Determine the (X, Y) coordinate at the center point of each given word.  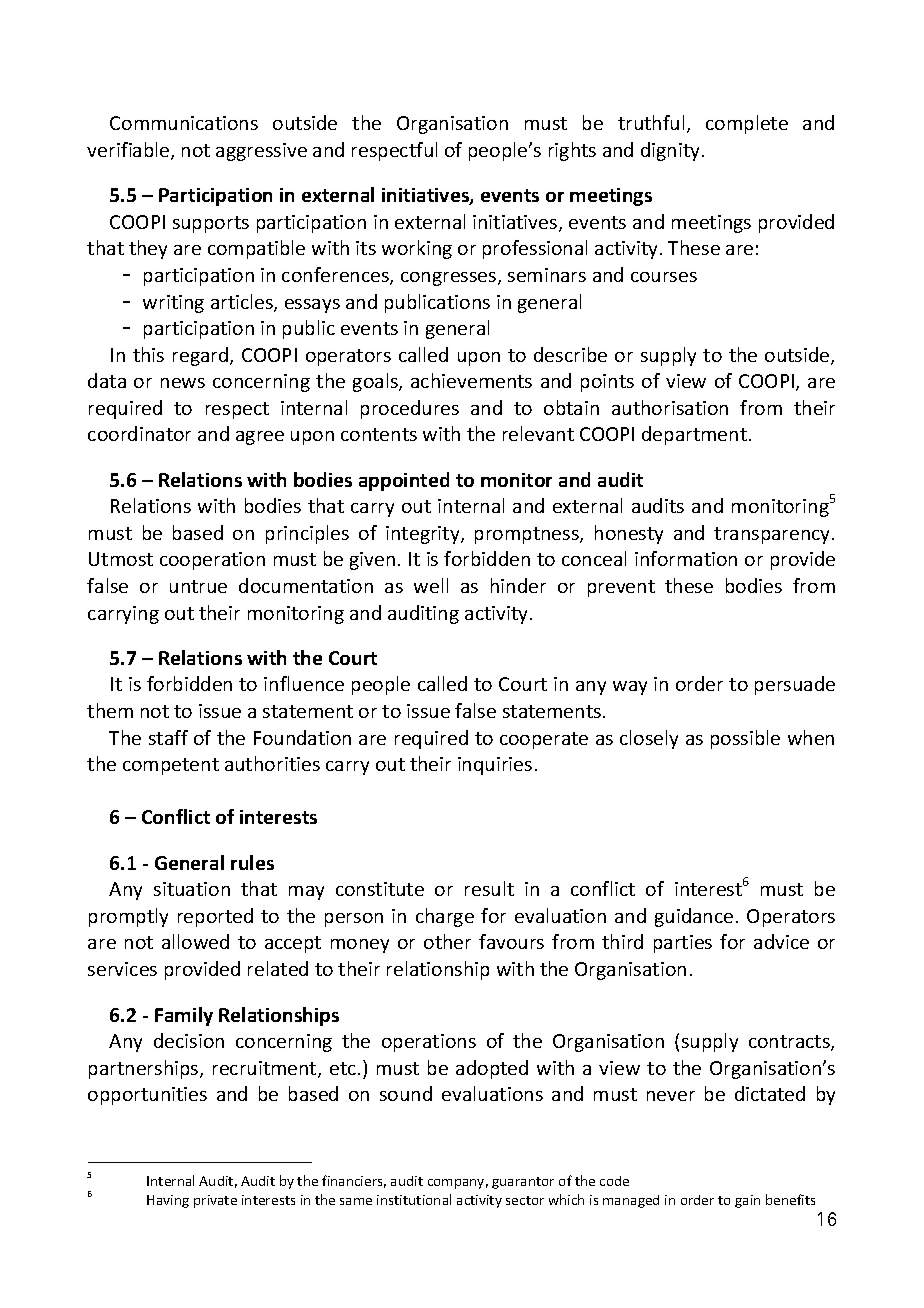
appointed (404, 481)
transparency (773, 535)
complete (747, 124)
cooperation (212, 561)
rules (252, 862)
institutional (414, 1199)
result (489, 888)
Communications (184, 123)
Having (168, 1201)
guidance (694, 917)
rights (572, 151)
